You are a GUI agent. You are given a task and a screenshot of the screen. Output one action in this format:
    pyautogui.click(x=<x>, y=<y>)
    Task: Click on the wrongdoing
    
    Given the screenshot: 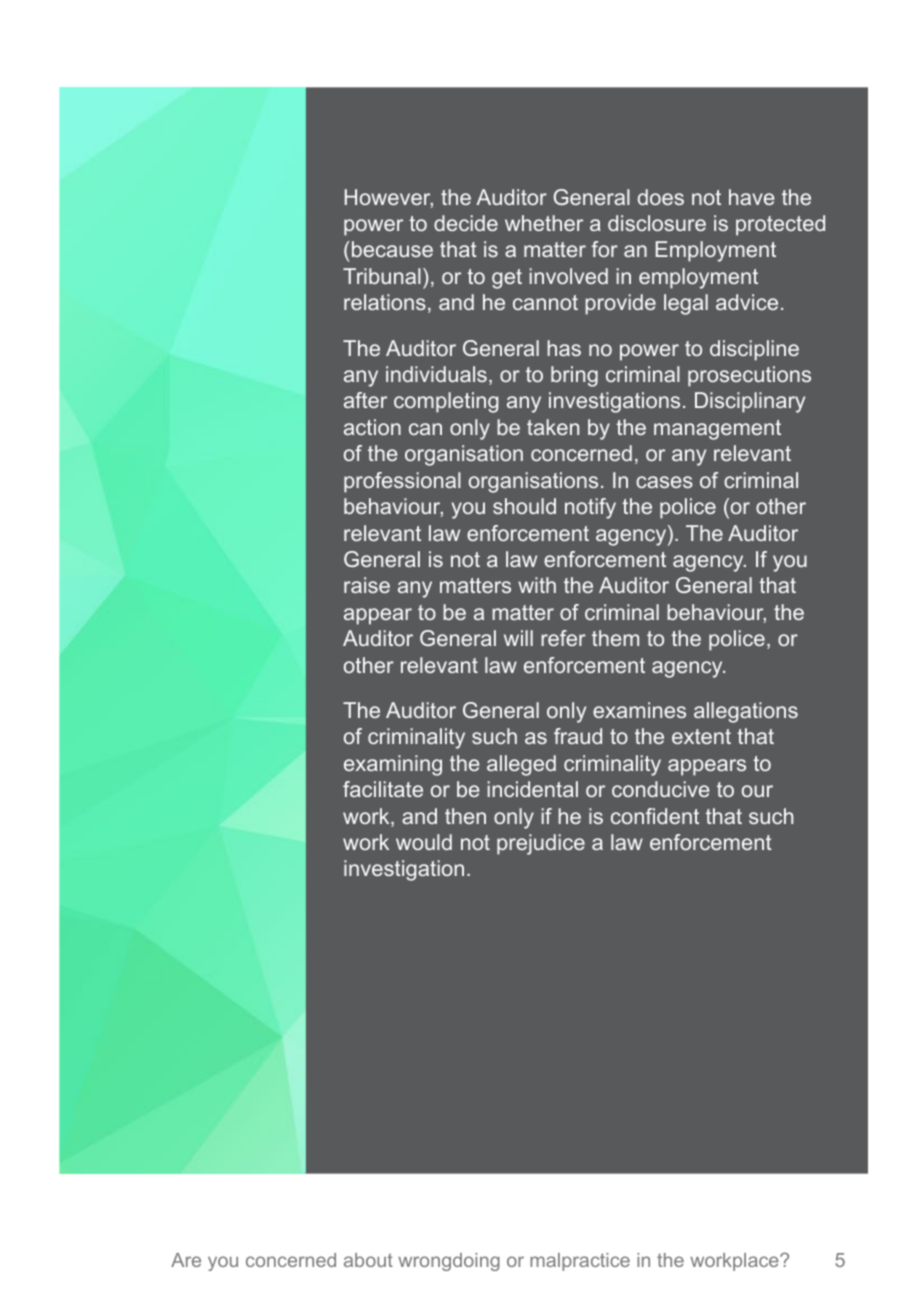 What is the action you would take?
    pyautogui.click(x=449, y=1262)
